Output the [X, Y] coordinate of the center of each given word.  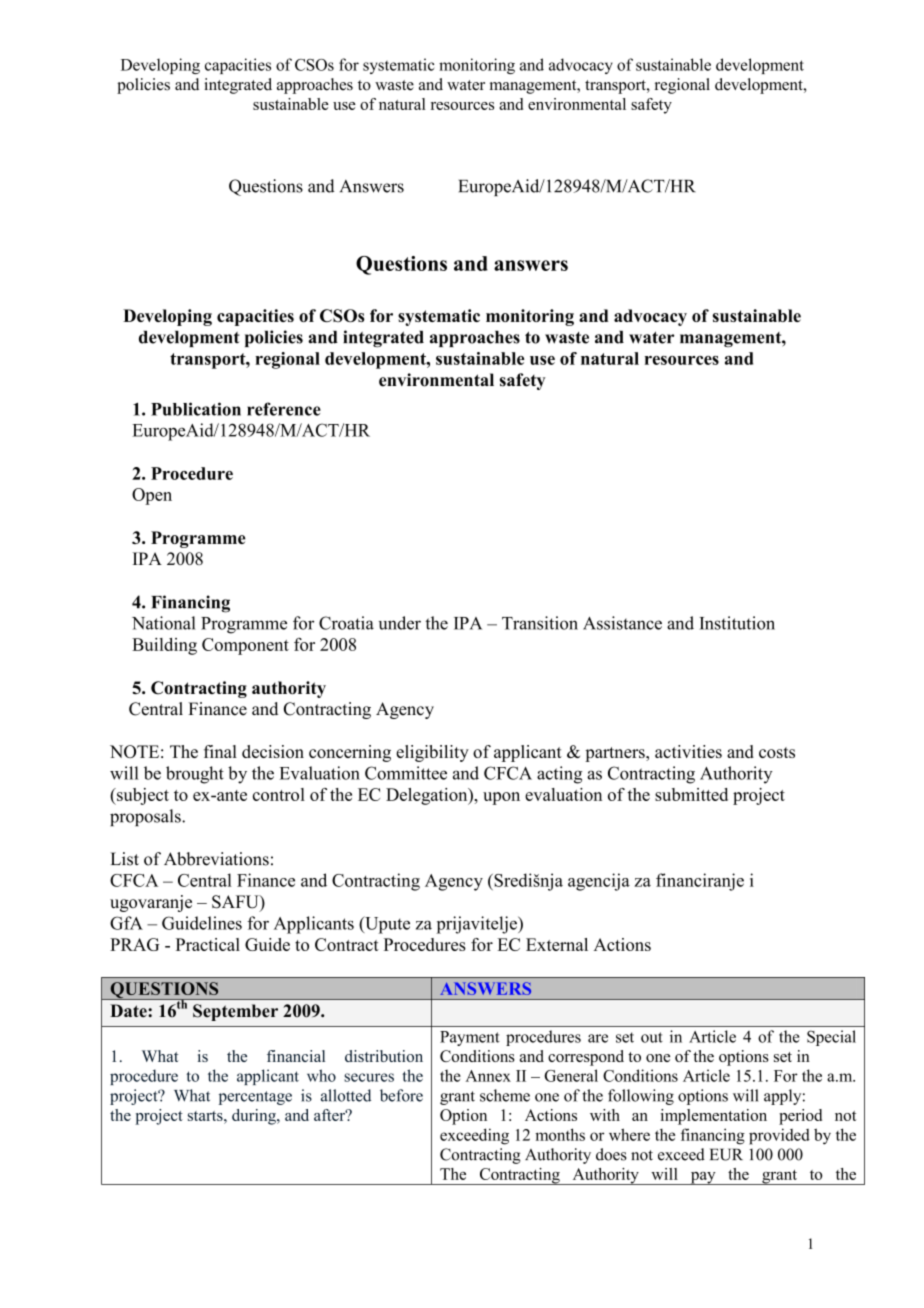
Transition [540, 623]
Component [245, 646]
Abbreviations [216, 859]
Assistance [622, 623]
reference [284, 409]
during [255, 1117]
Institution [737, 623]
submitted [691, 794]
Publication [196, 409]
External [557, 944]
